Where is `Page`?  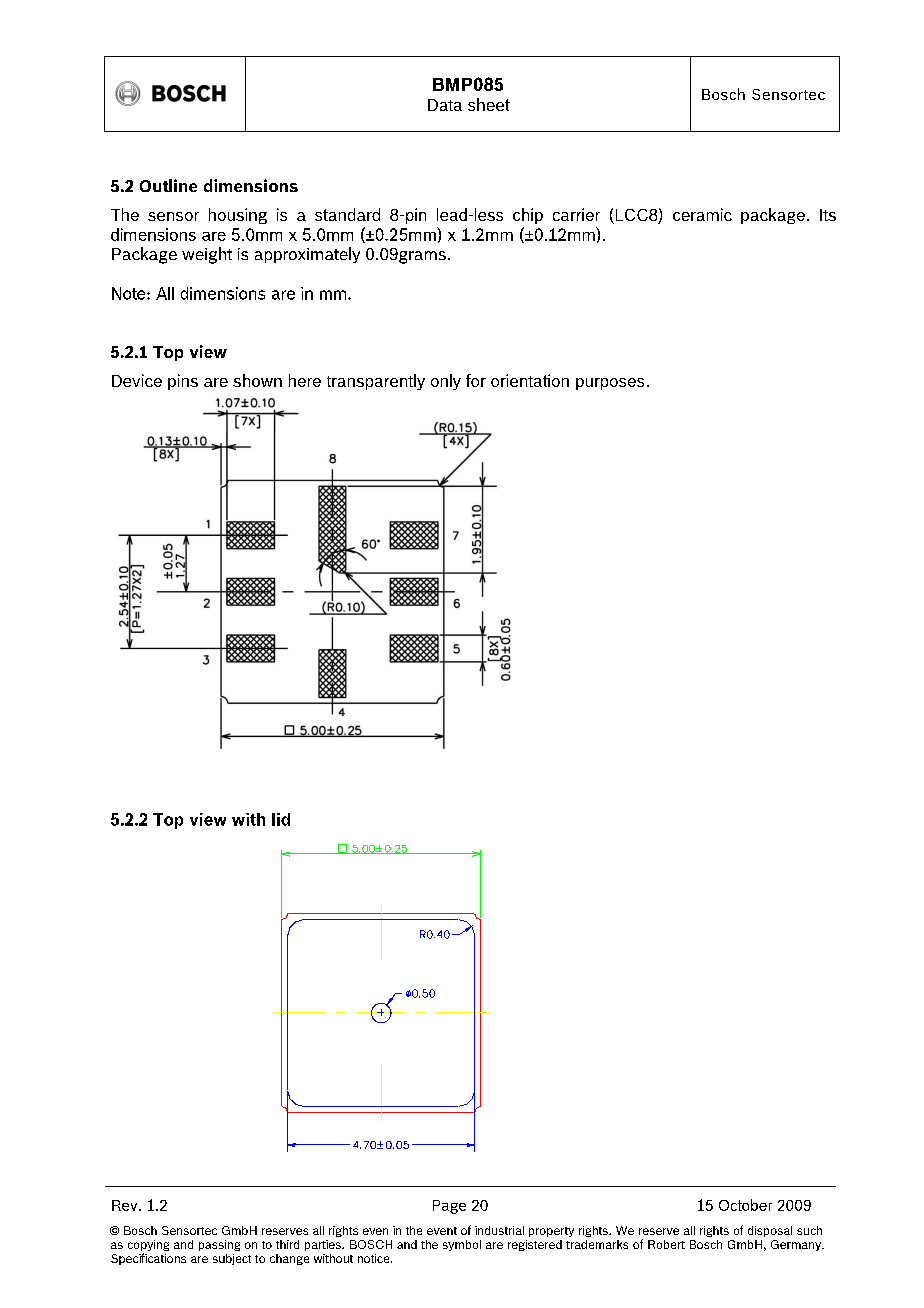
Page is located at coordinates (449, 1207).
